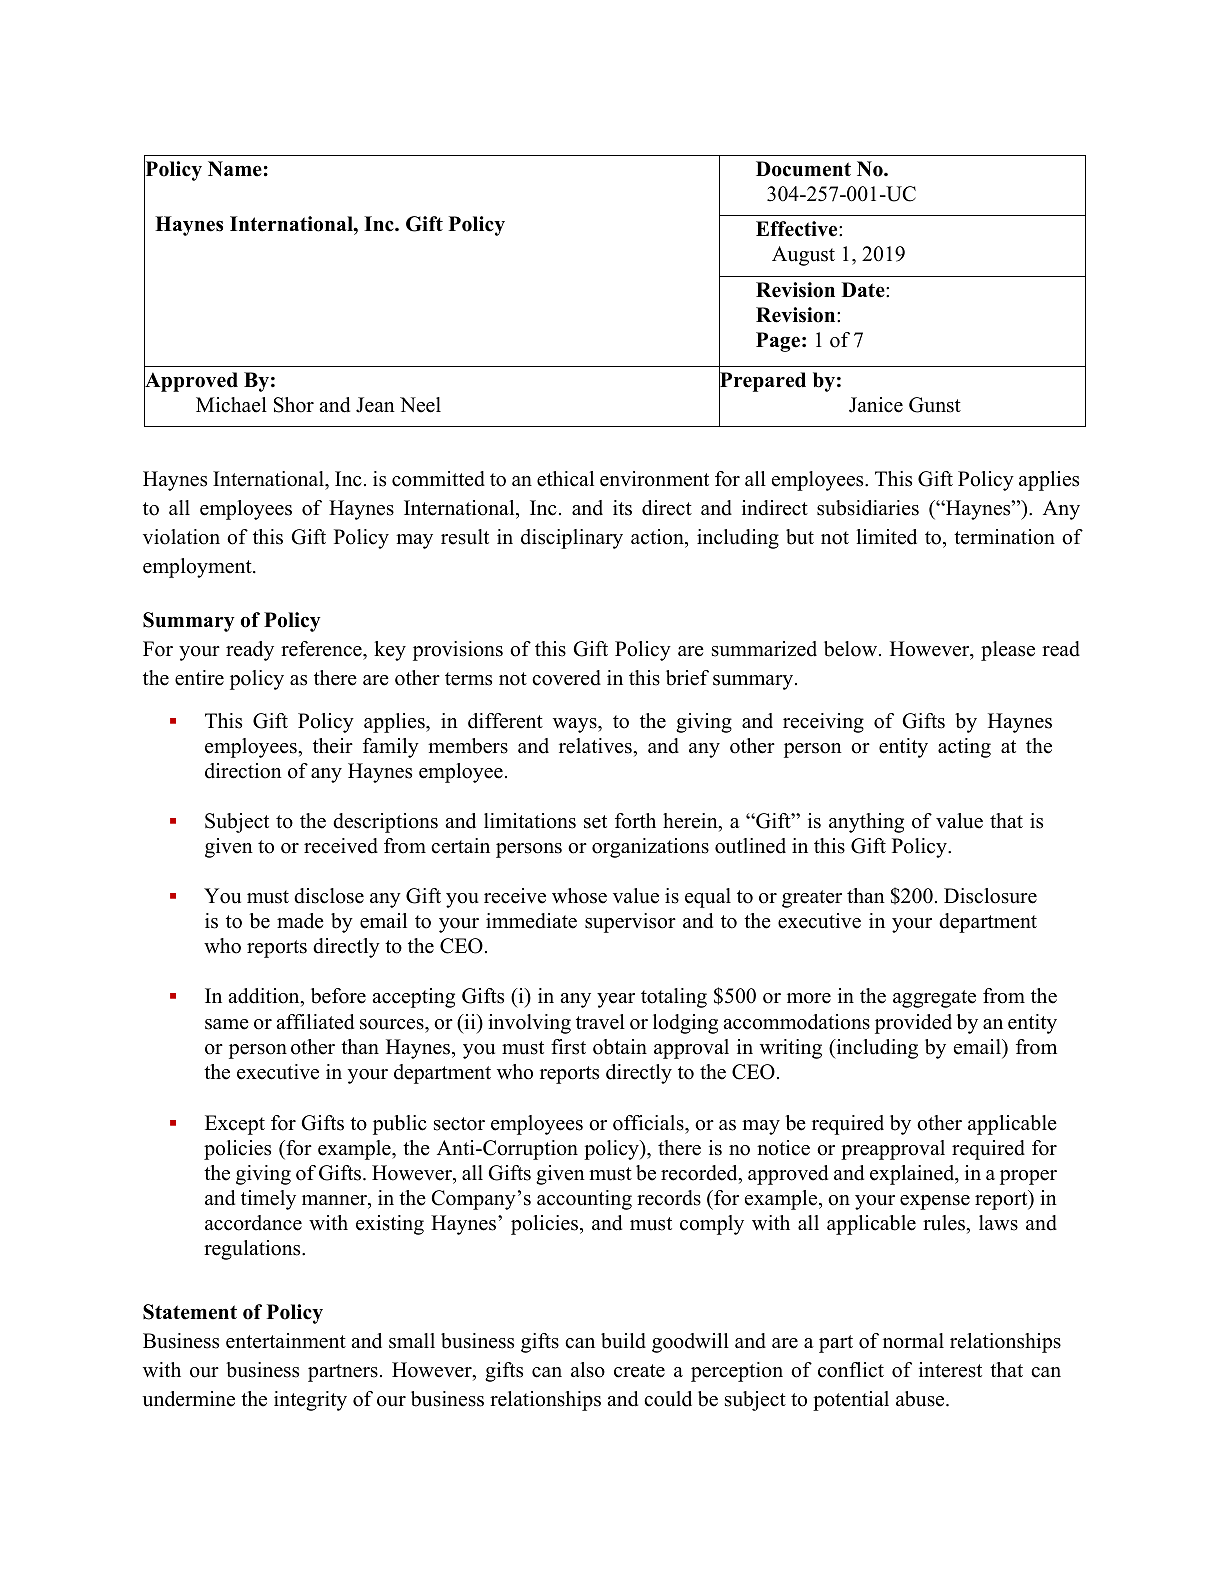 The image size is (1213, 1570). I want to click on entertainment, so click(286, 1341).
